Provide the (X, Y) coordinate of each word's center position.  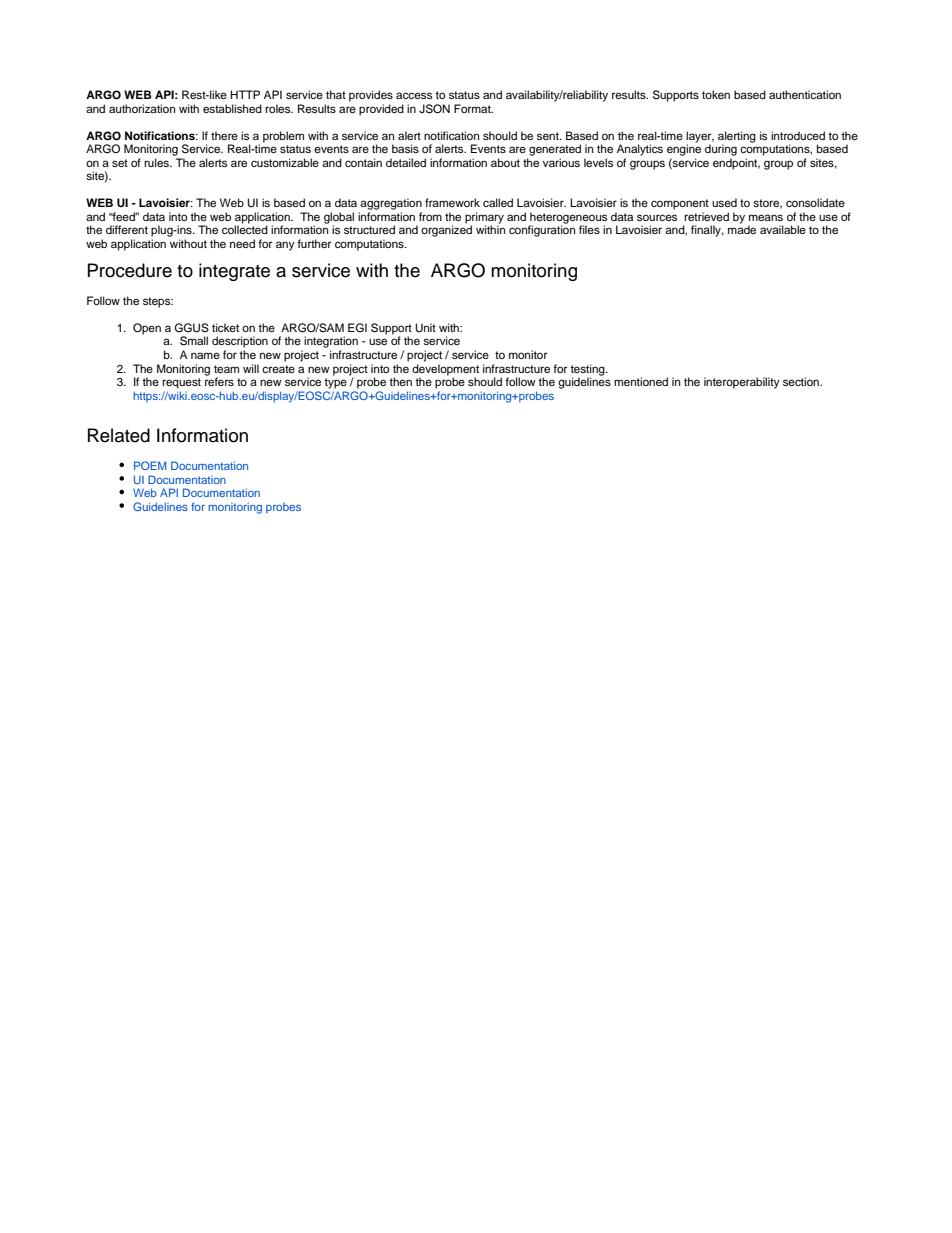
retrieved (706, 216)
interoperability (742, 383)
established (232, 108)
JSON (434, 109)
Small (194, 341)
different (127, 229)
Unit (425, 328)
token (716, 94)
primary (484, 219)
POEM (150, 465)
